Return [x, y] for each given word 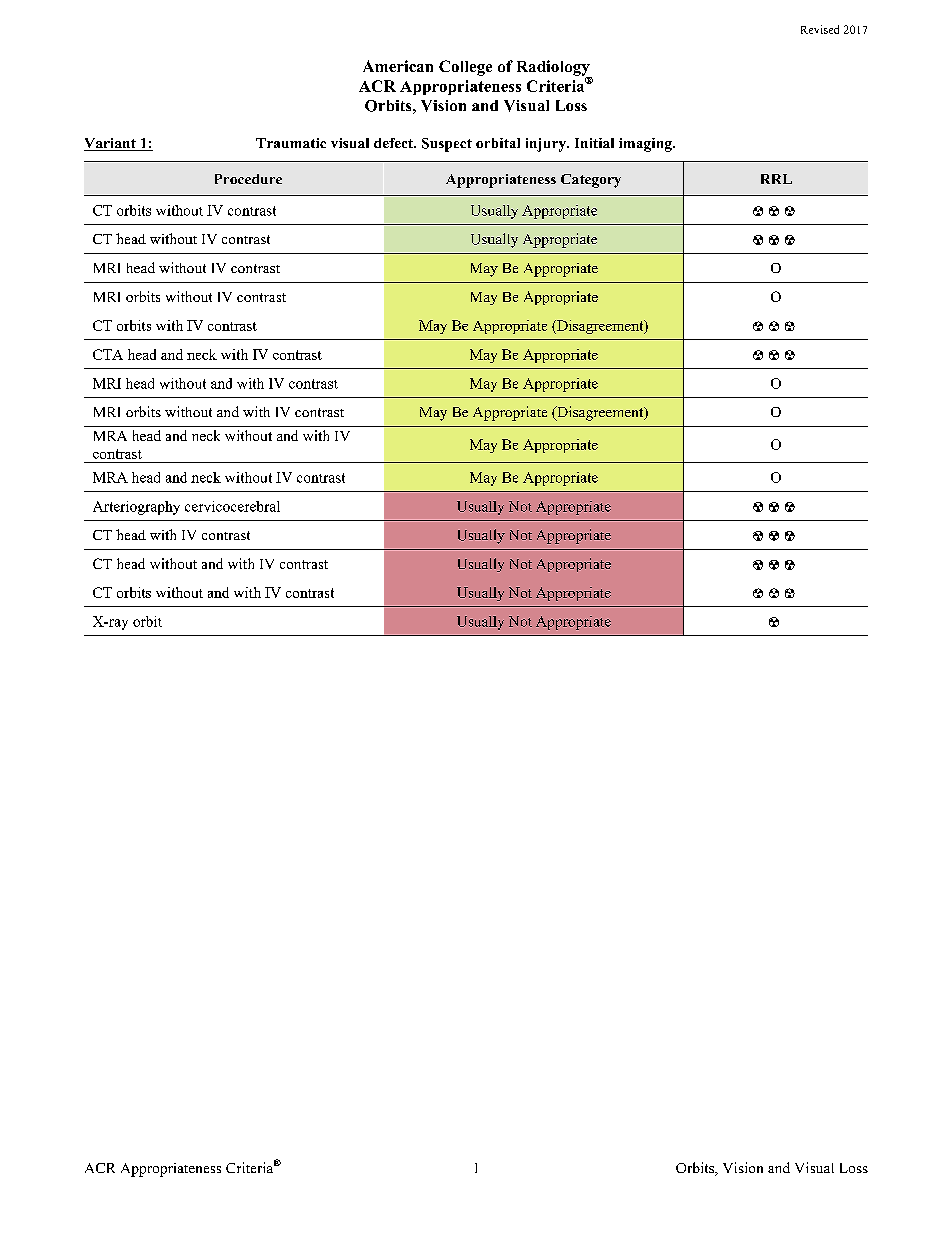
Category [591, 181]
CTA [108, 354]
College [465, 68]
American [398, 66]
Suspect [447, 145]
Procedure [248, 179]
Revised [820, 29]
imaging [646, 145]
